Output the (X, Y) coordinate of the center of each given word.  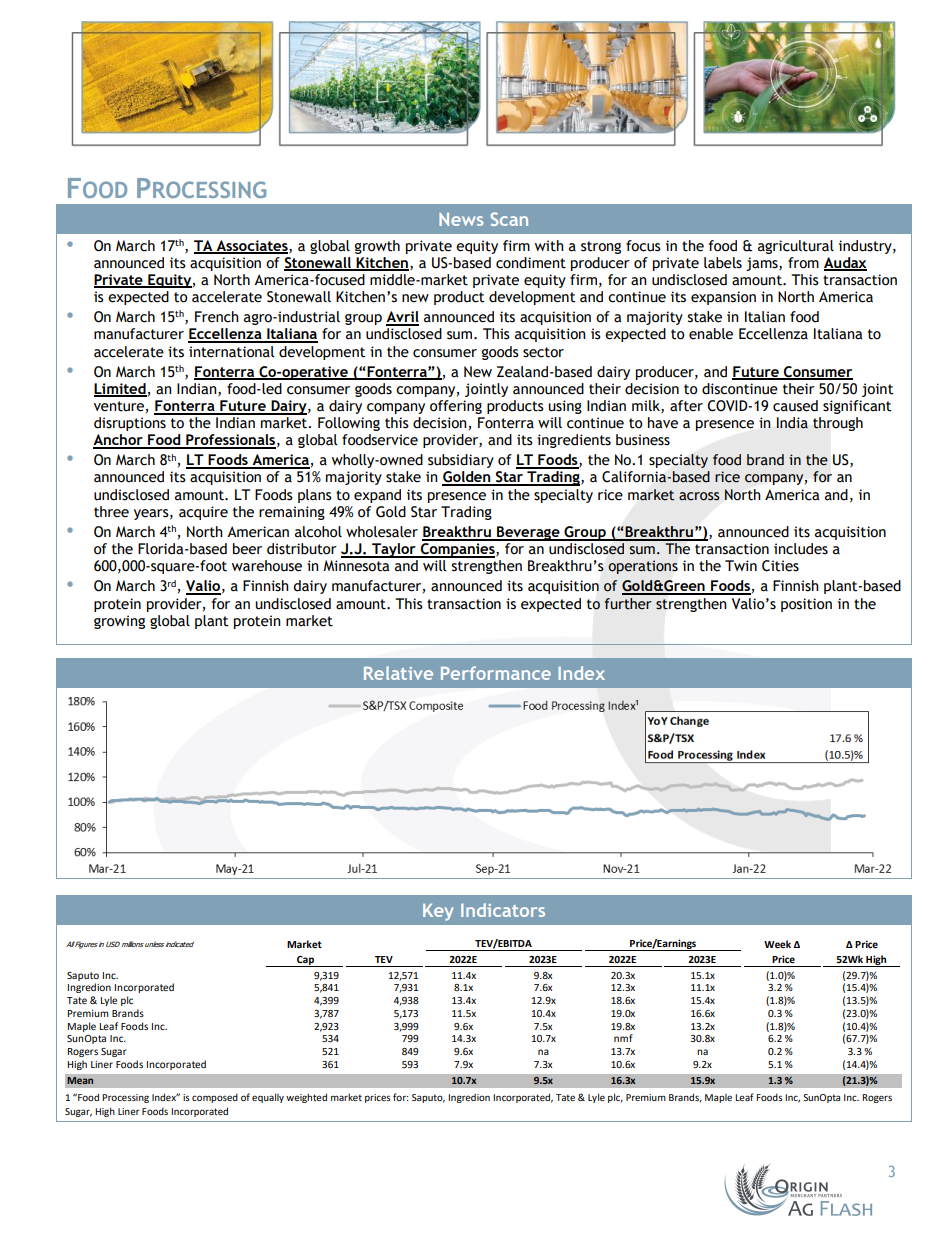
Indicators (503, 910)
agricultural (796, 247)
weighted (306, 1098)
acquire (203, 513)
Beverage (528, 533)
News (461, 219)
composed (215, 1098)
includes (801, 549)
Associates (252, 246)
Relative (398, 673)
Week (777, 944)
